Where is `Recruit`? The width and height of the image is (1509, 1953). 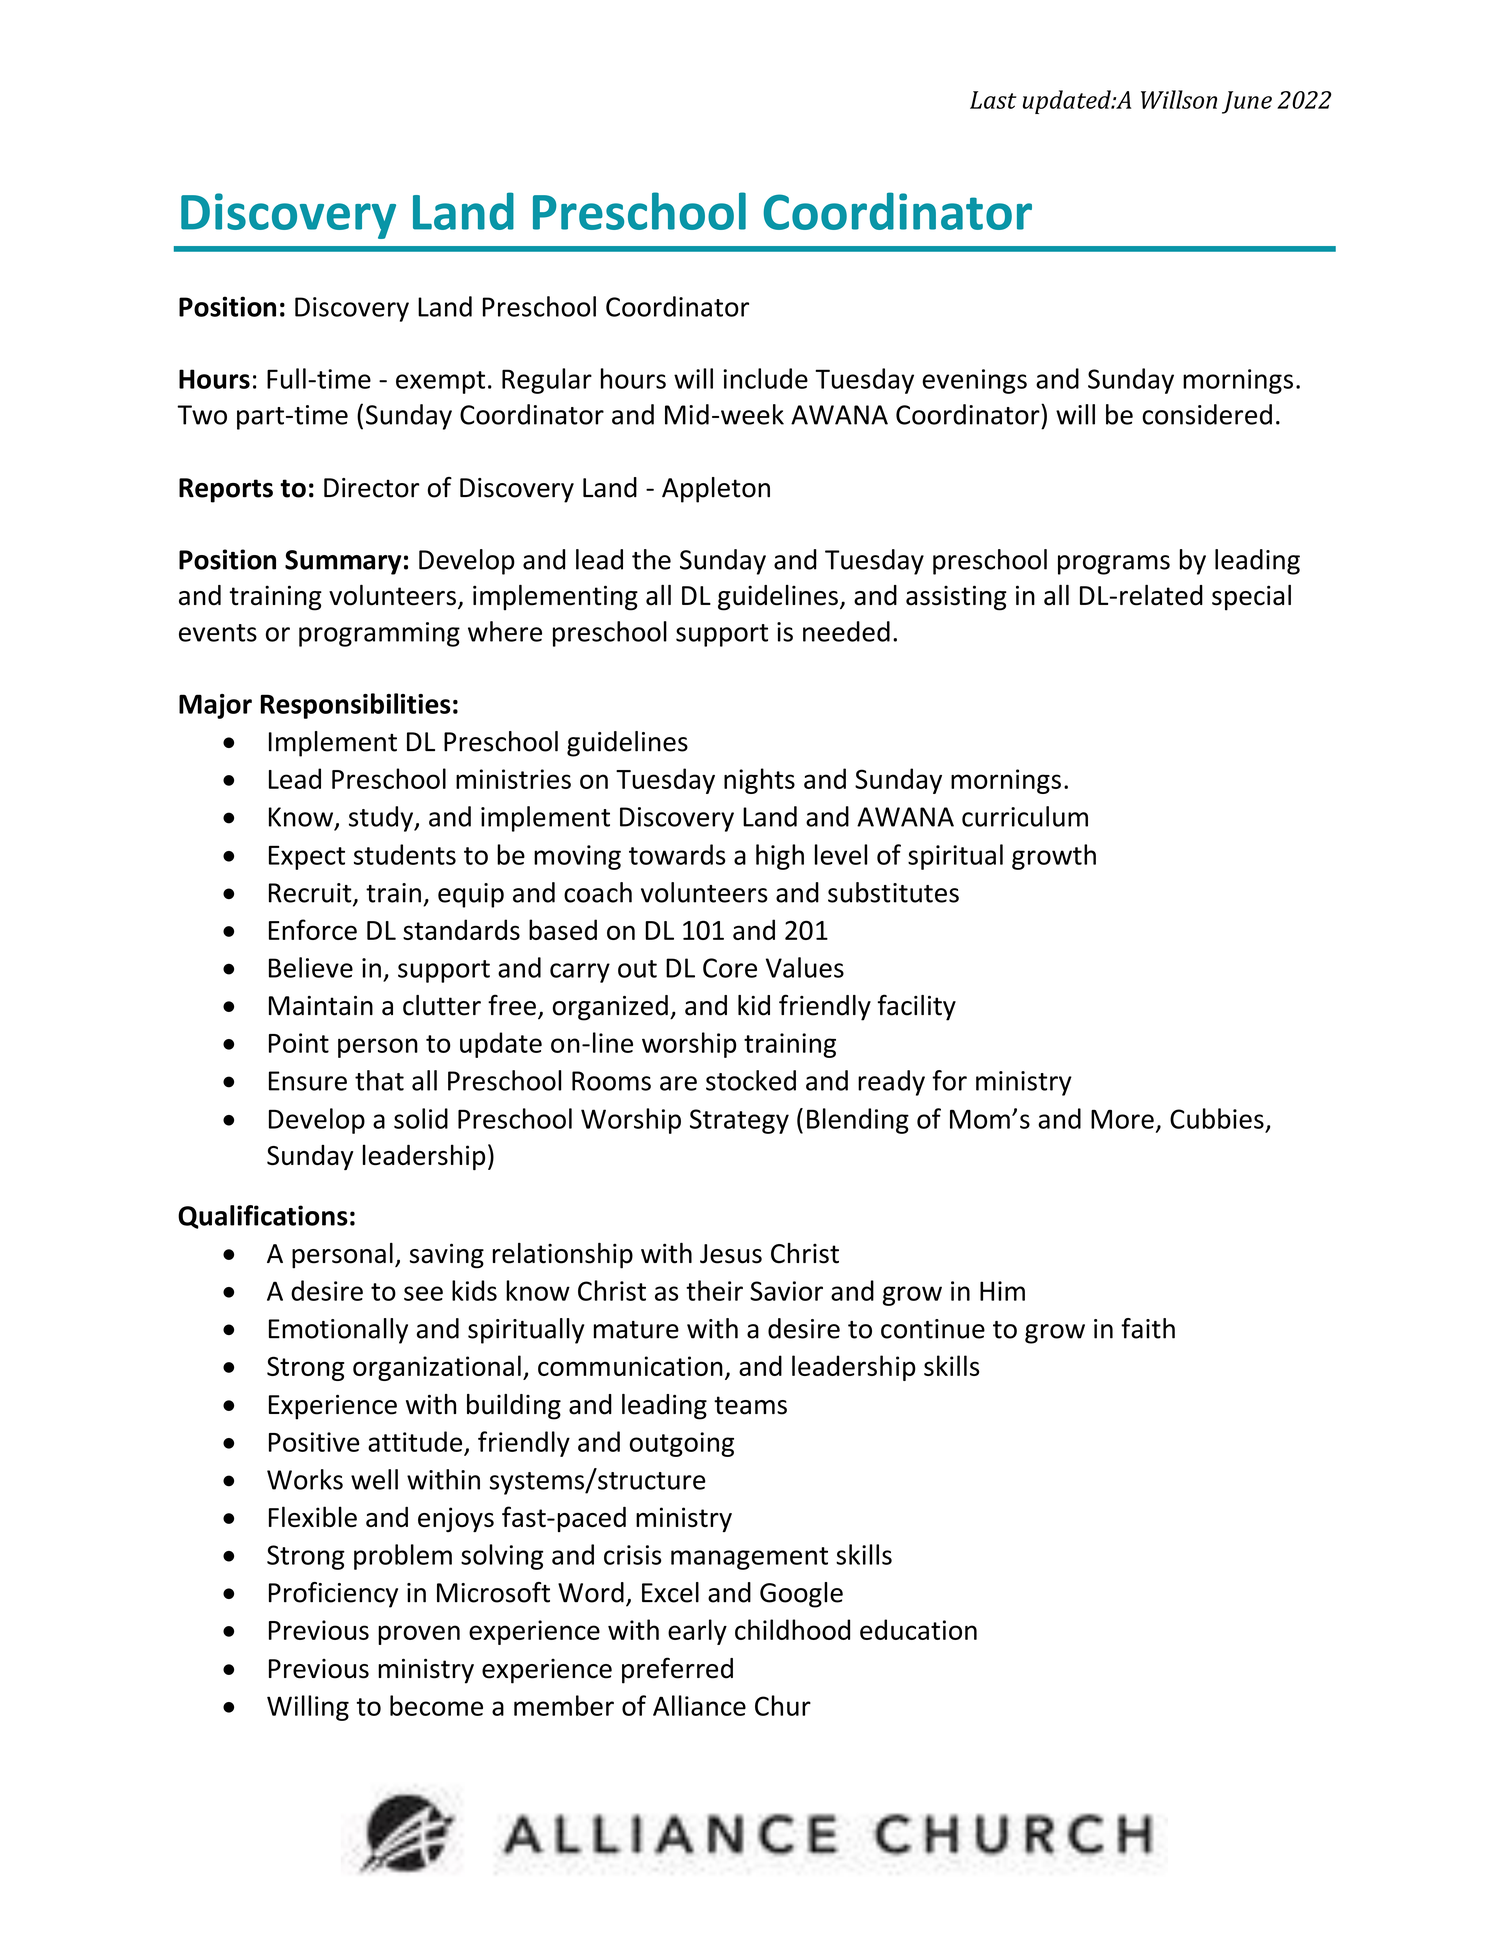 Recruit is located at coordinates (311, 894).
